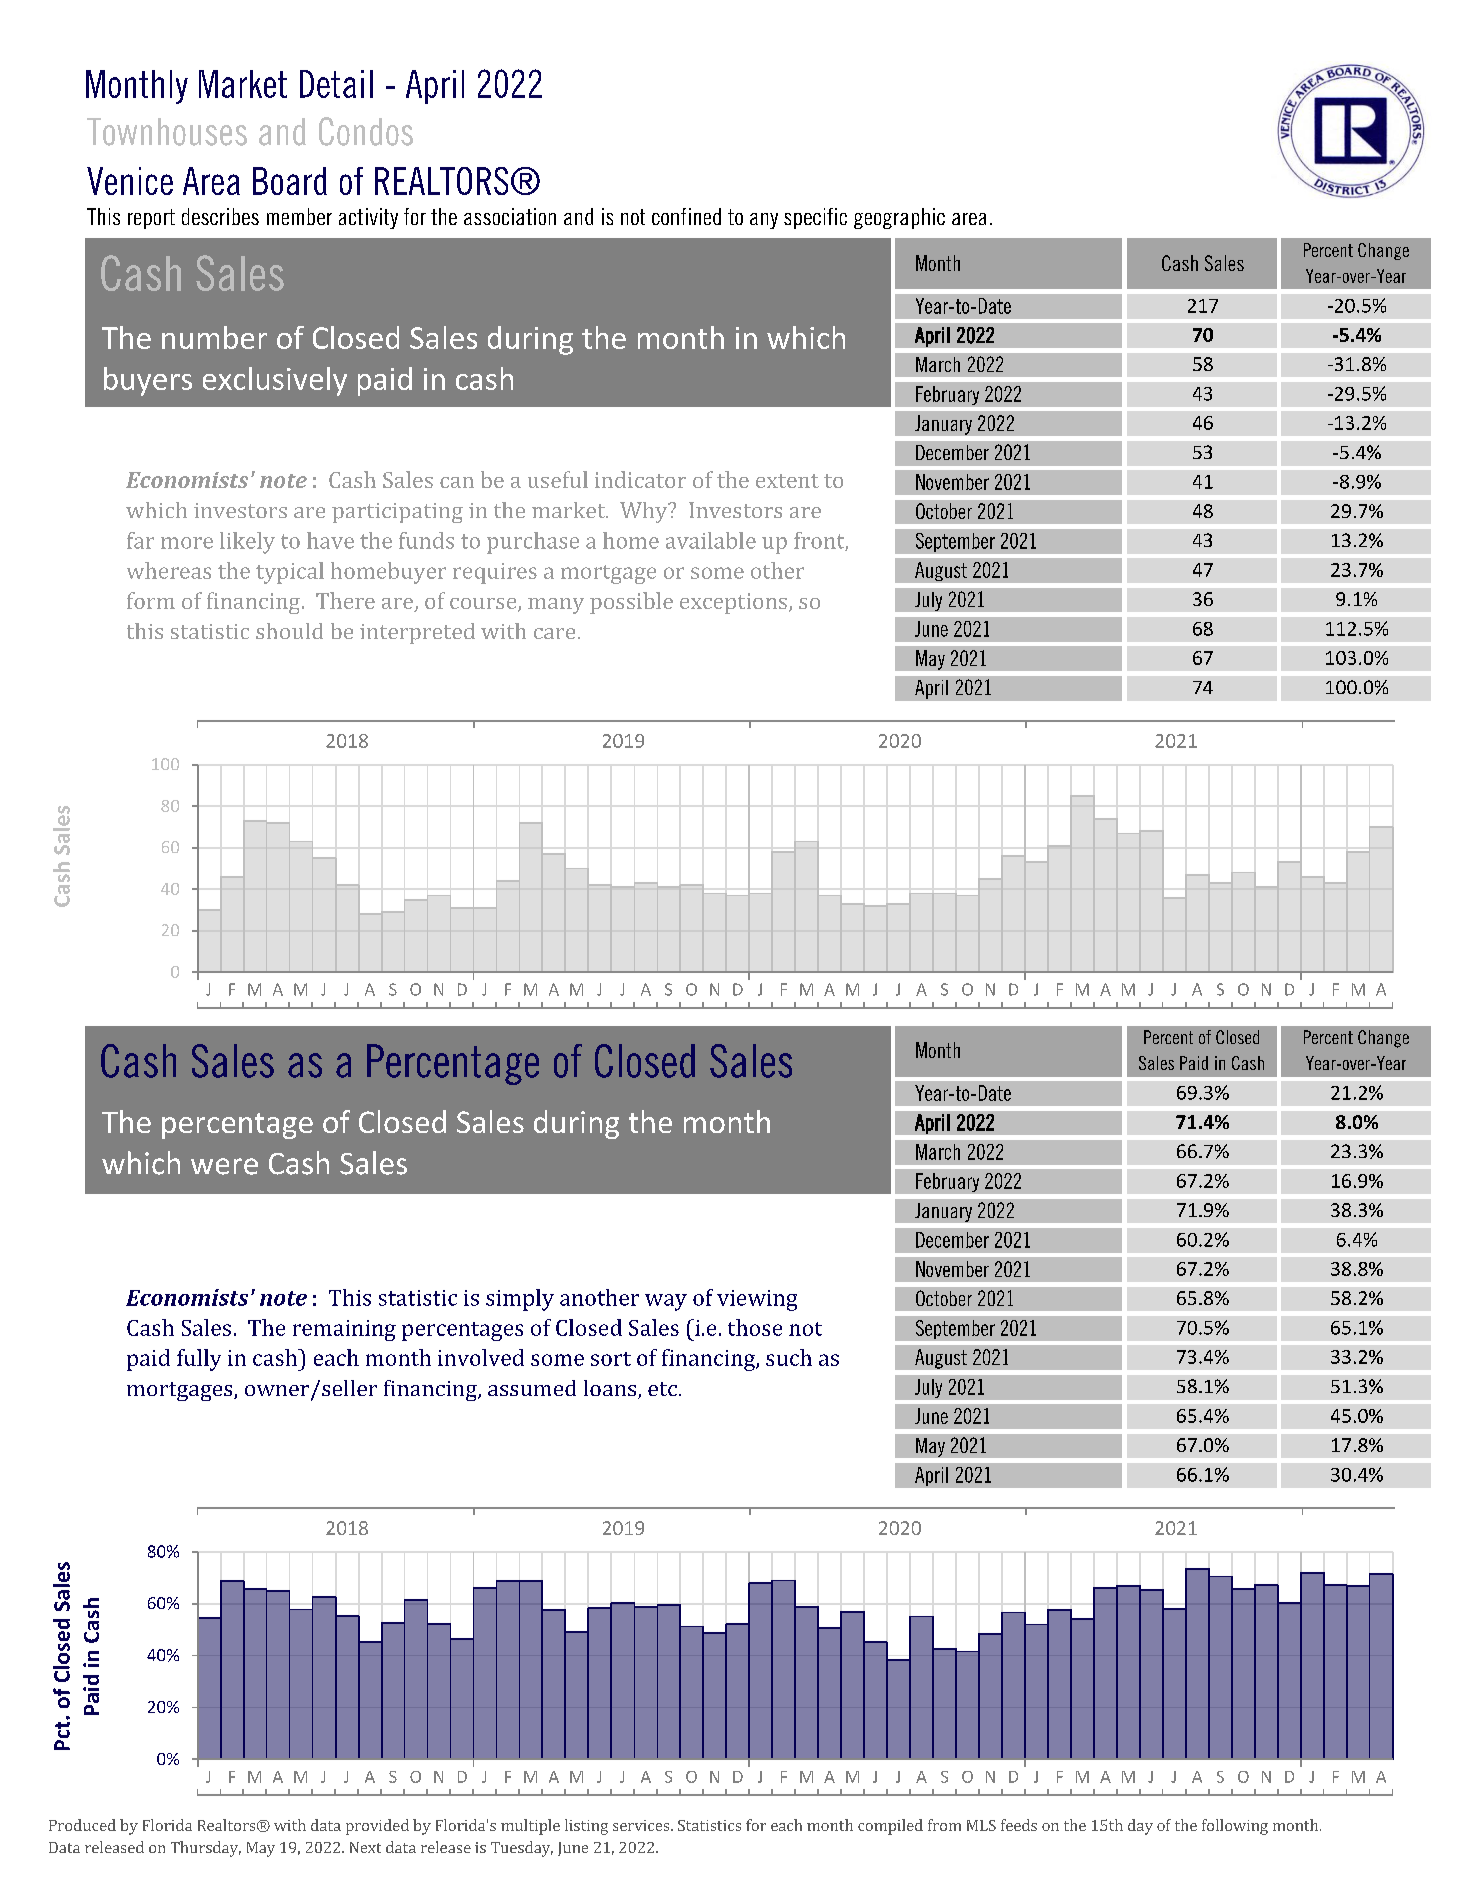  Describe the element at coordinates (224, 1166) in the image. I see `were` at that location.
